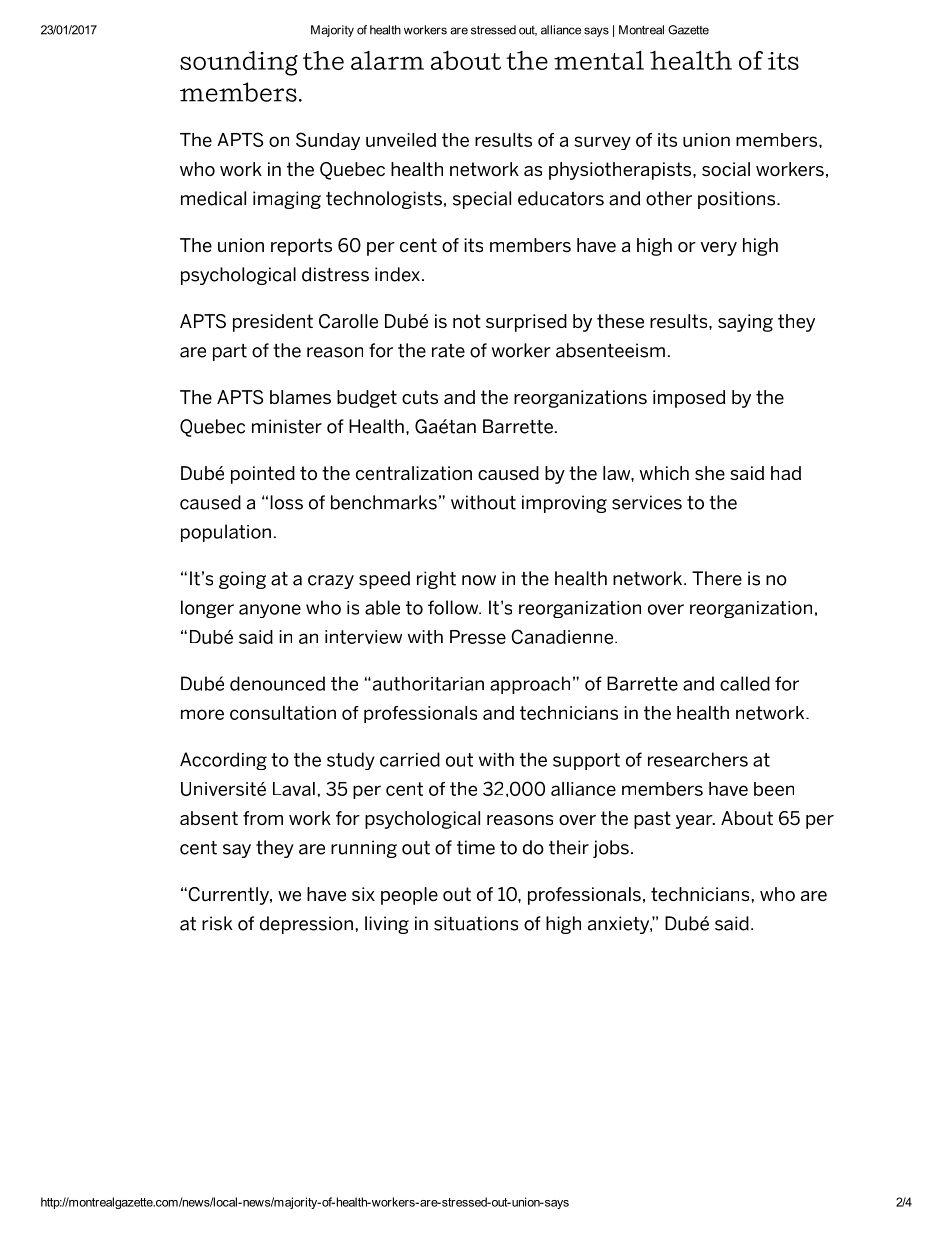 The image size is (952, 1233). Describe the element at coordinates (277, 683) in the document. I see `denounced` at that location.
